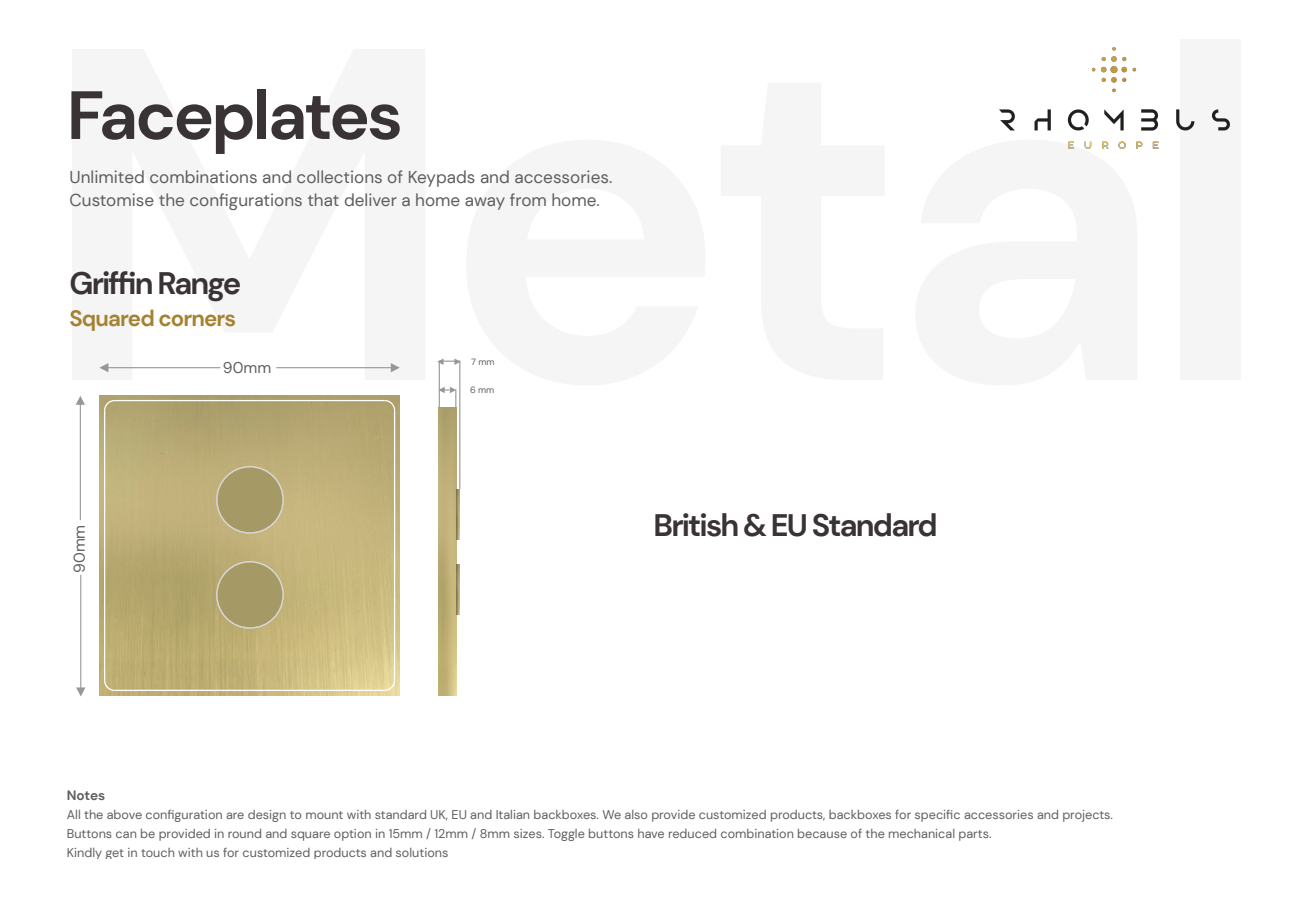 This document has width=1300, height=924. What do you see at coordinates (244, 833) in the document?
I see `round` at bounding box center [244, 833].
